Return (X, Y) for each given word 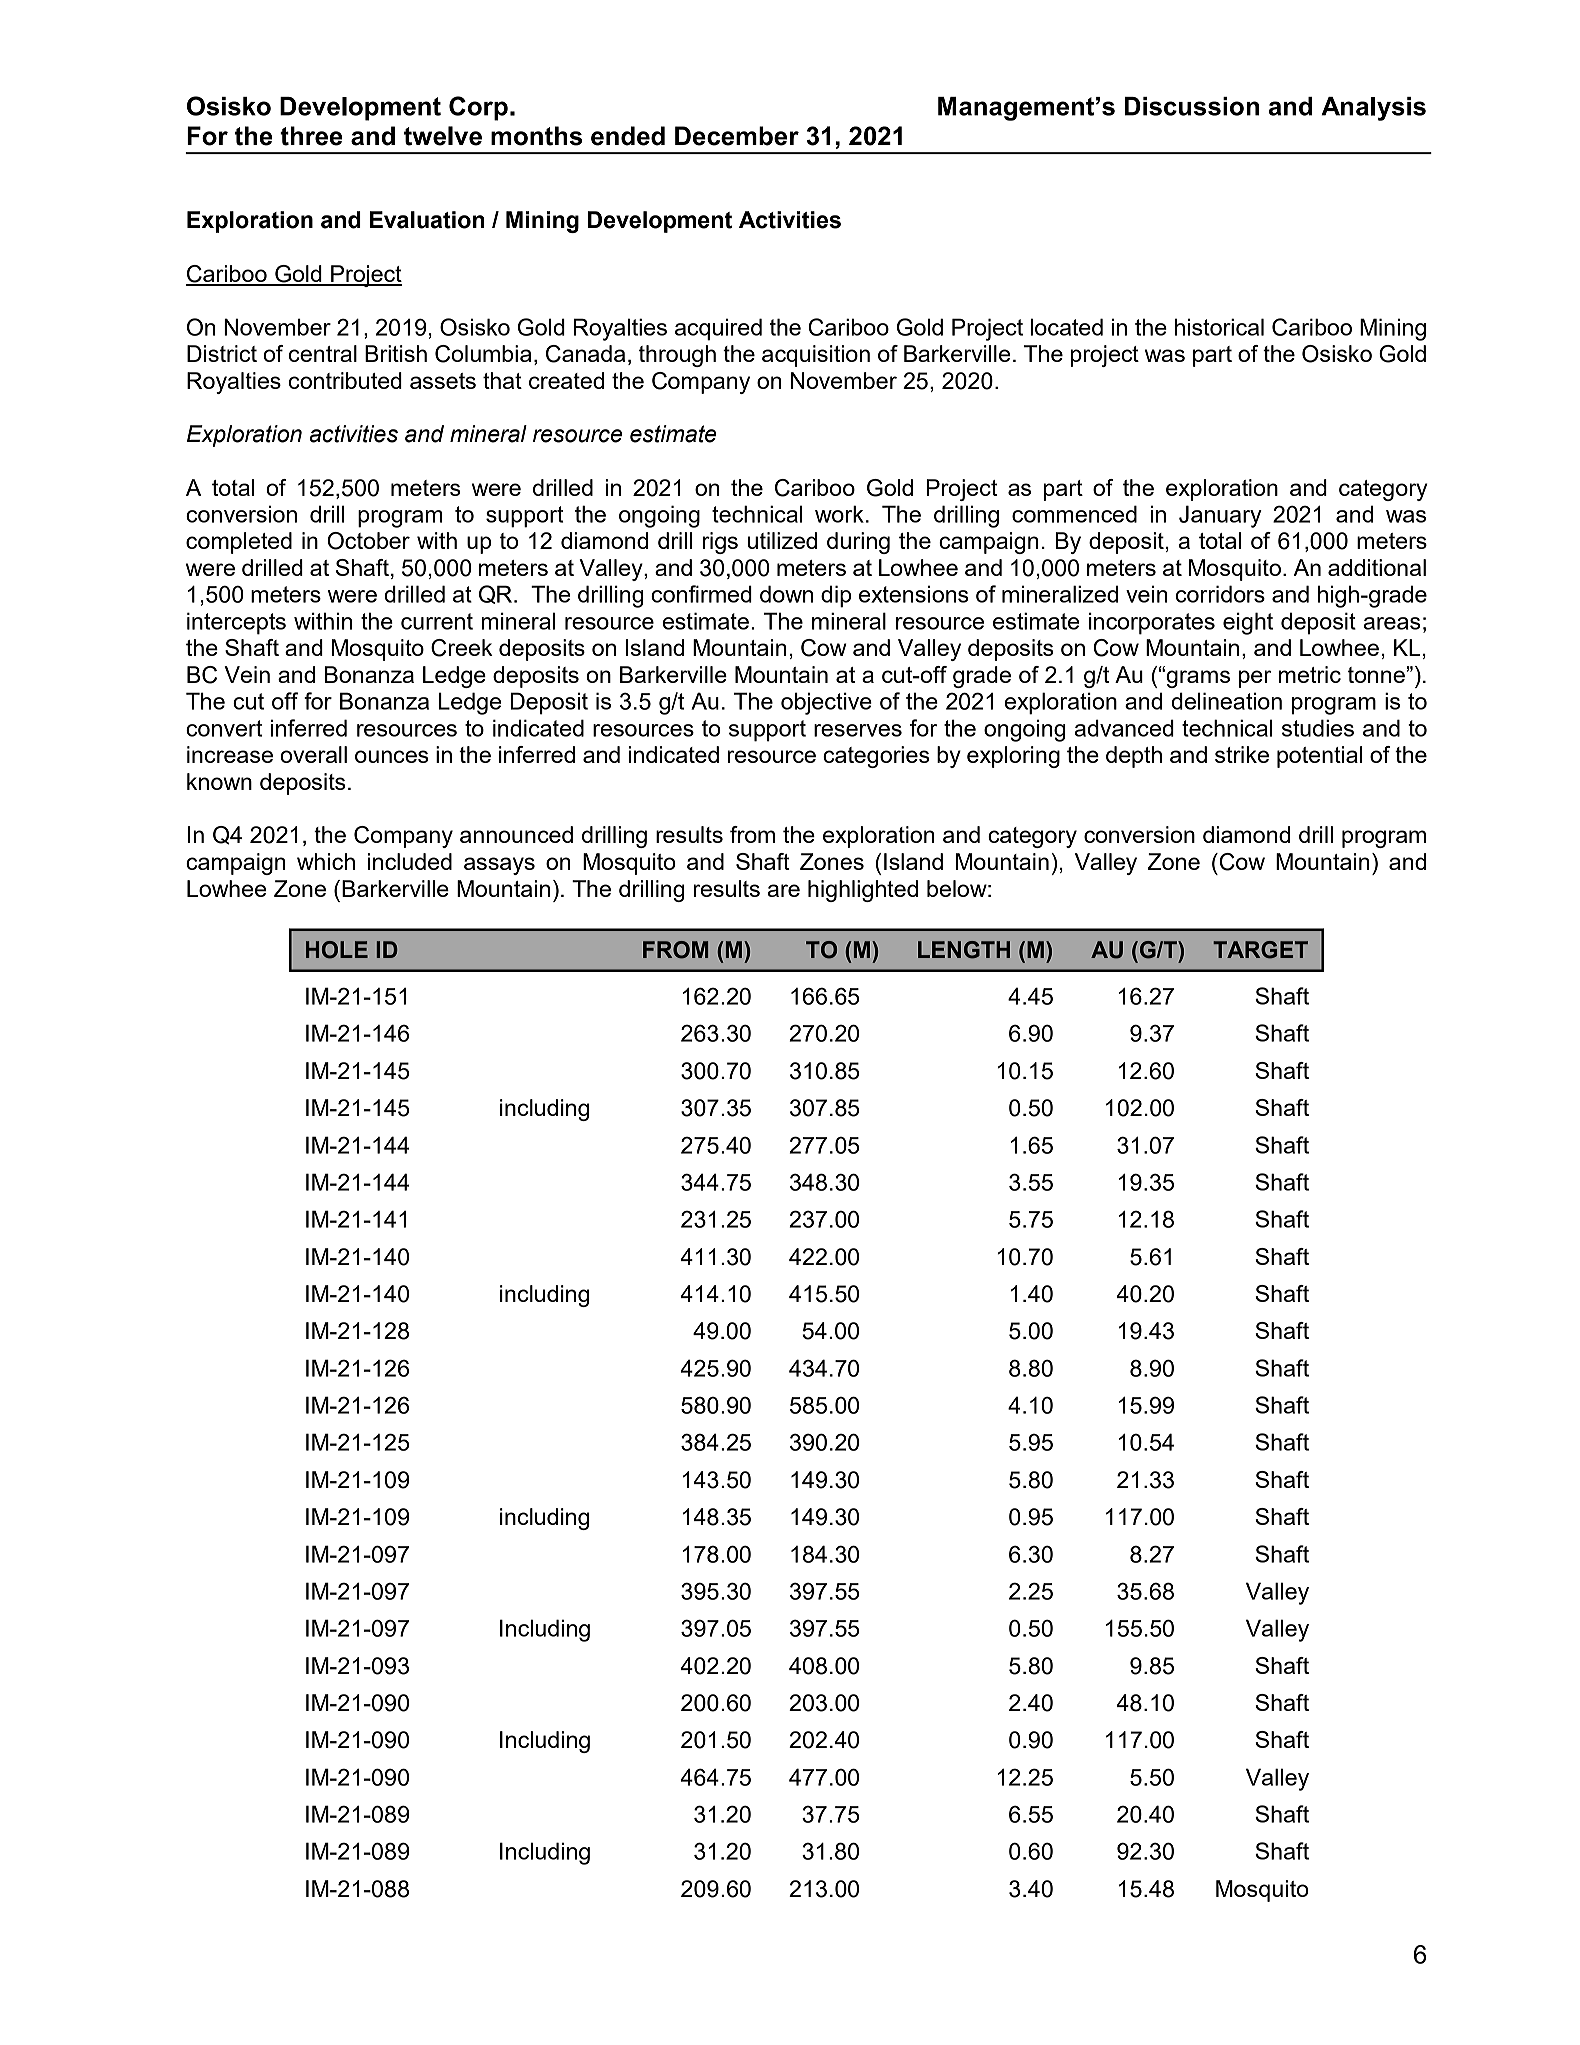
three (311, 136)
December (737, 136)
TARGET (1260, 950)
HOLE (337, 950)
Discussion (1192, 106)
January (1220, 516)
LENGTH (964, 950)
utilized (782, 540)
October (368, 541)
